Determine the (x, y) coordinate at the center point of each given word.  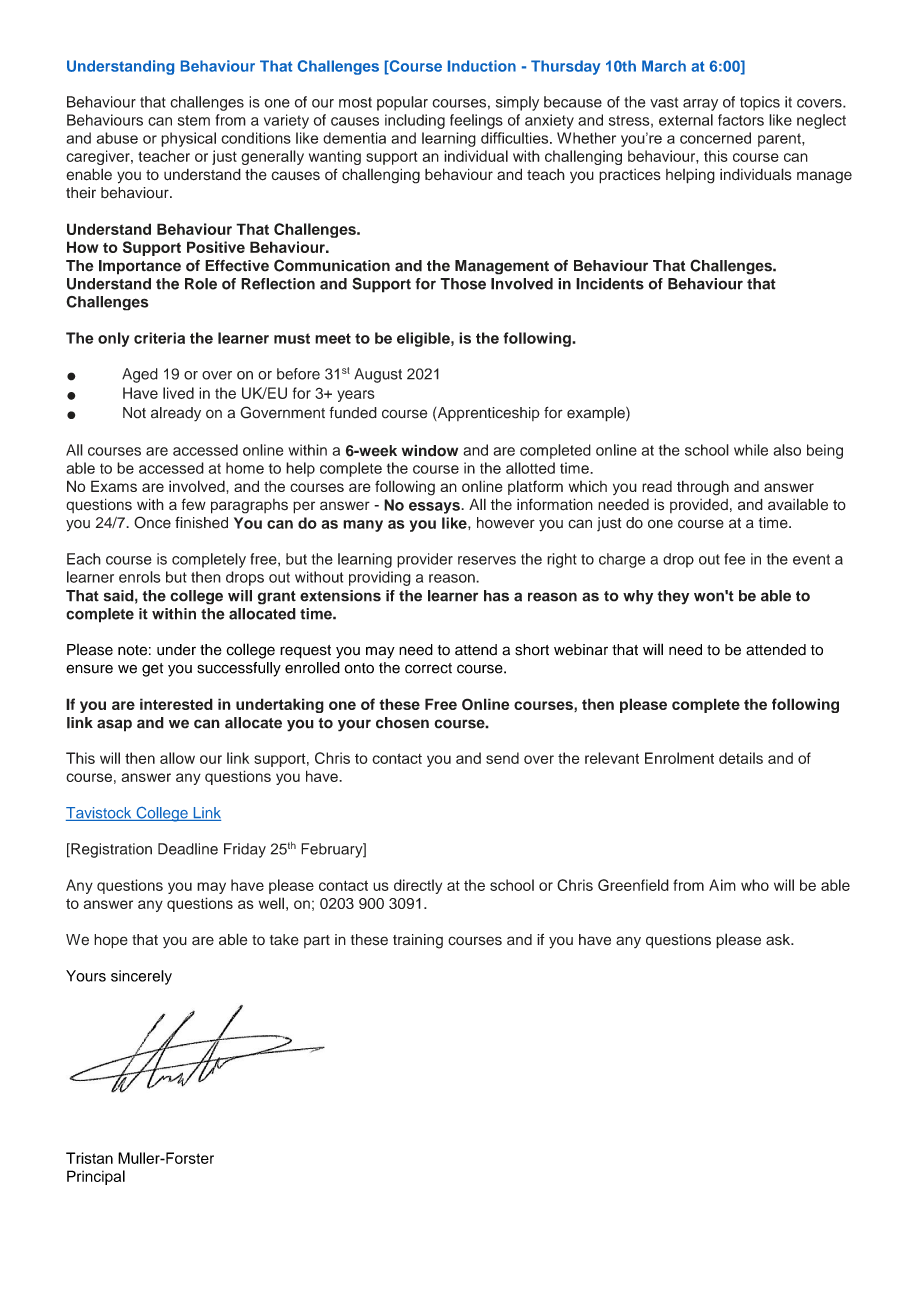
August (378, 375)
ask (779, 940)
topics (760, 103)
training (418, 941)
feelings (476, 121)
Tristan (89, 1158)
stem (194, 120)
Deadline (188, 849)
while (751, 450)
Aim (722, 885)
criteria (159, 338)
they (673, 597)
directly (418, 886)
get (152, 670)
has (496, 596)
